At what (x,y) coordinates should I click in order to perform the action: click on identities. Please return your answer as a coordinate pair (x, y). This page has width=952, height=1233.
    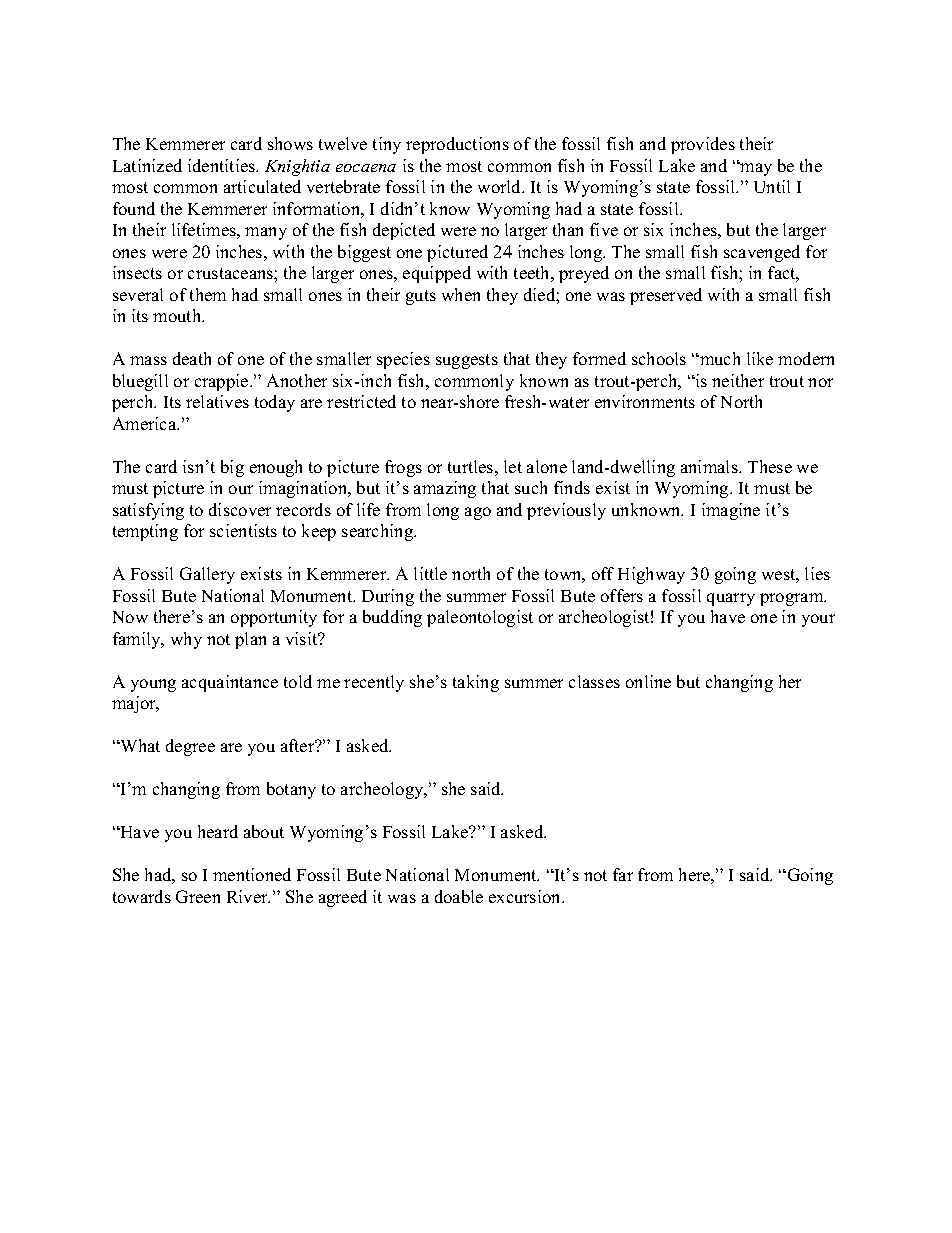
    Looking at the image, I should click on (223, 165).
